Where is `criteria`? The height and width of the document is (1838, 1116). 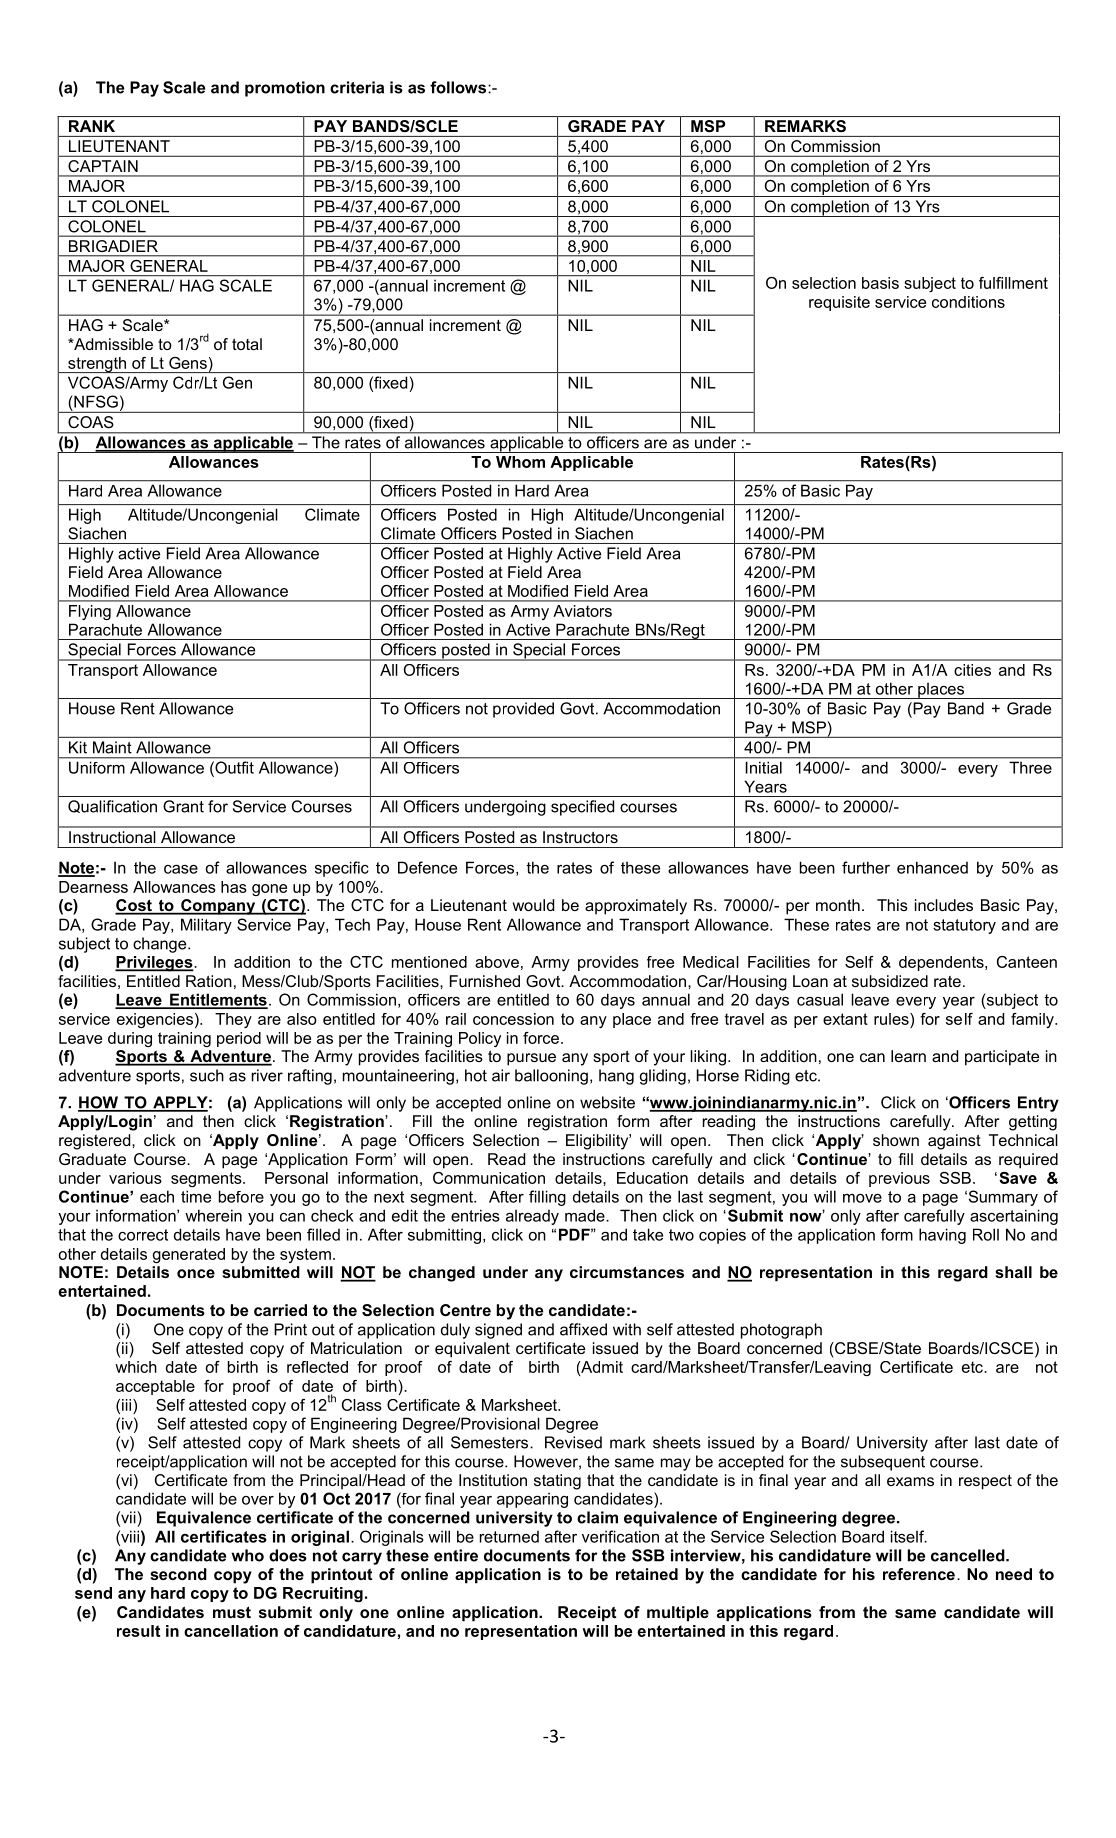
criteria is located at coordinates (357, 87).
